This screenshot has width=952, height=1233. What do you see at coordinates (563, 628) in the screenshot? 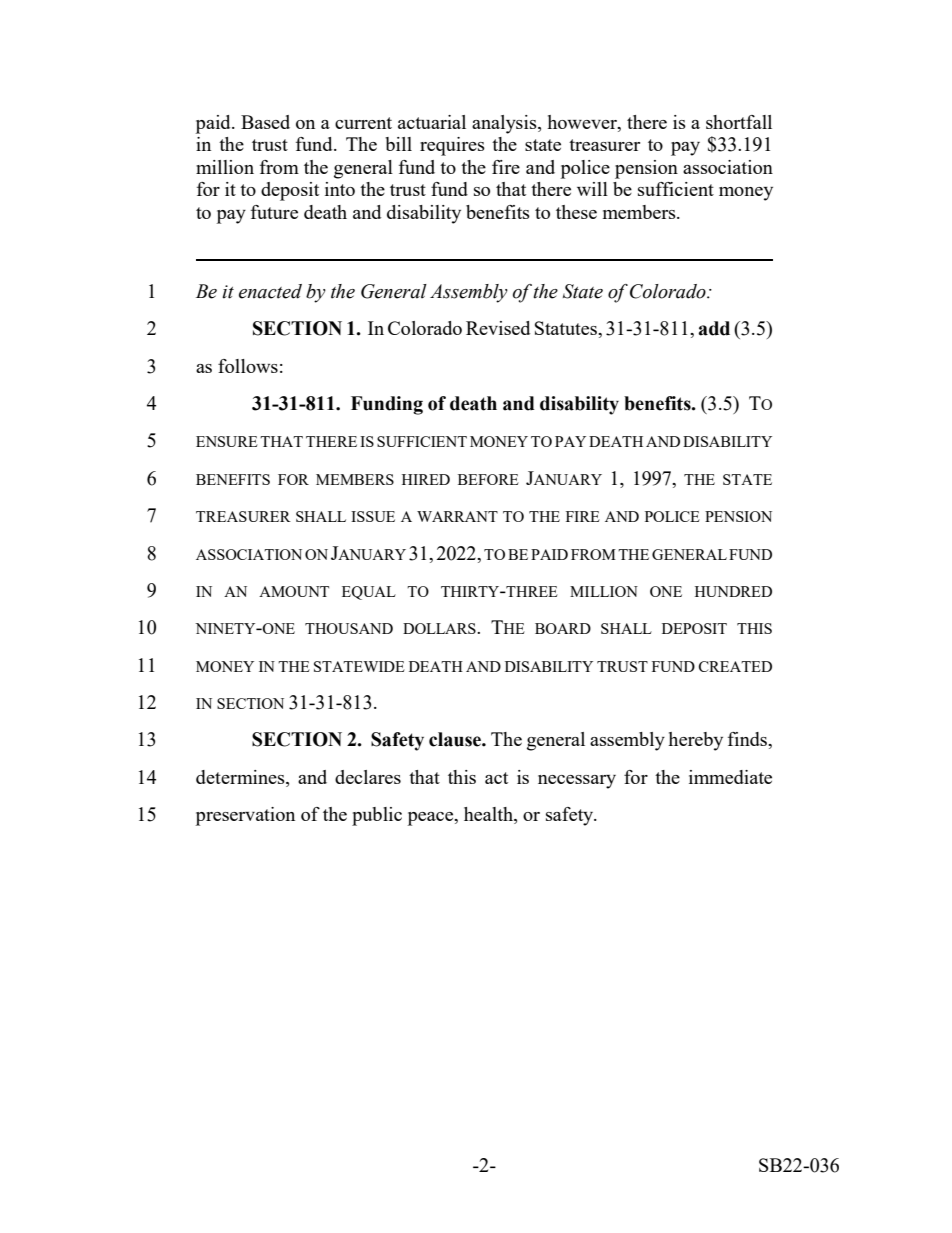
I see `BOARD` at bounding box center [563, 628].
